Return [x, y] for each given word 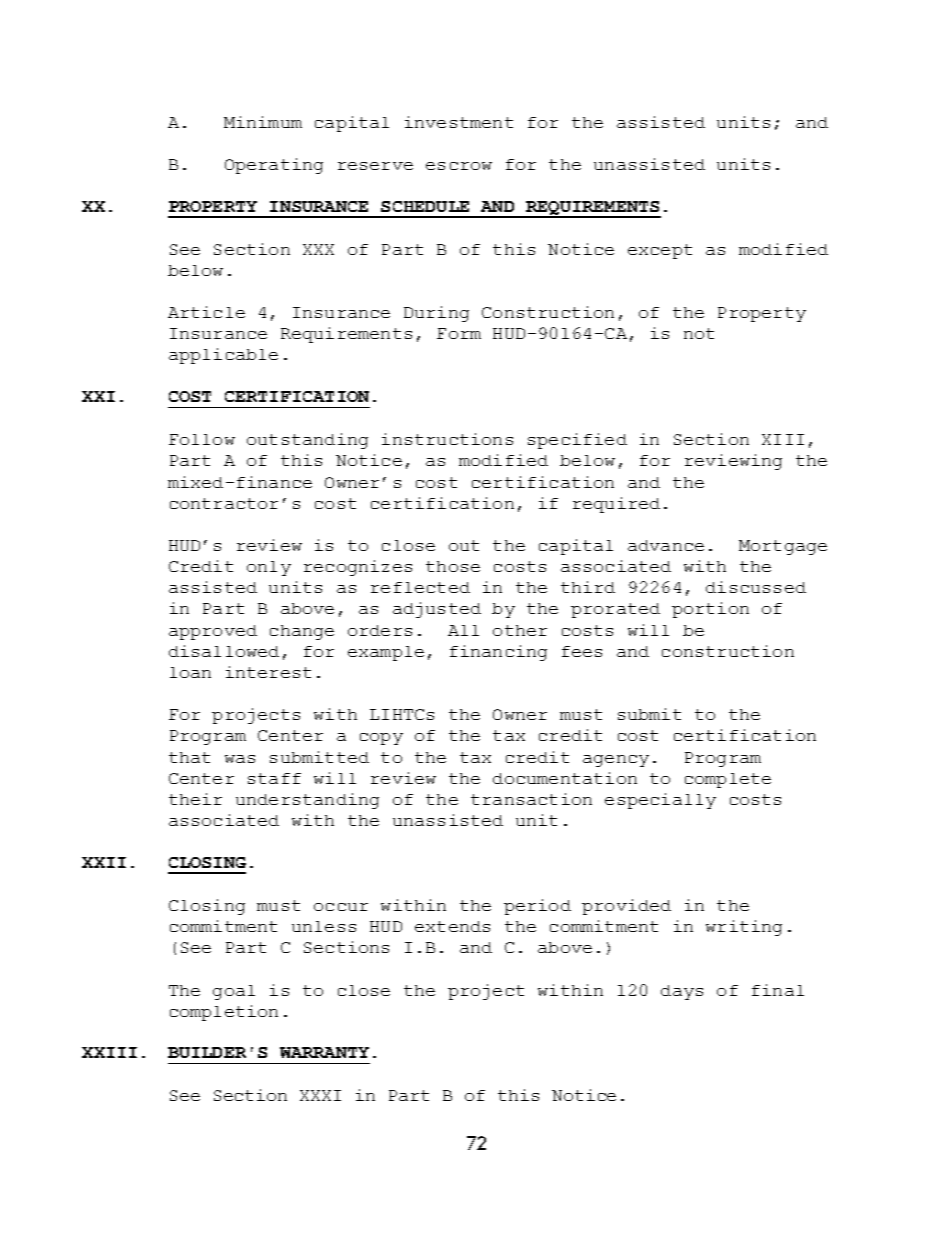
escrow [459, 166]
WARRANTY [324, 1052]
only [269, 568]
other [520, 630]
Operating [274, 166]
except [660, 251]
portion [710, 610]
